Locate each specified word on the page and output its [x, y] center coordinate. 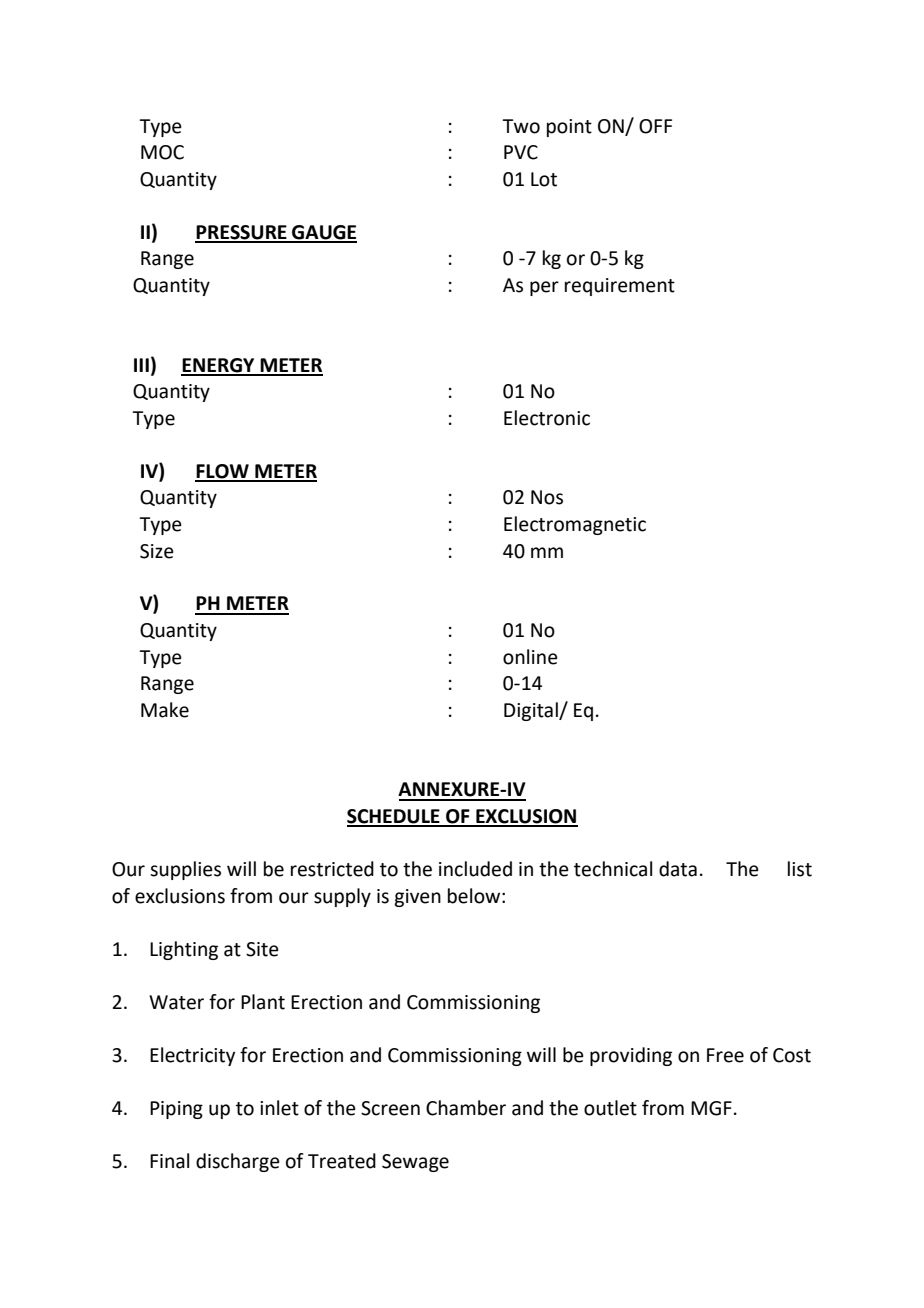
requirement [620, 287]
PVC [521, 152]
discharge [238, 1162]
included [475, 869]
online [530, 657]
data [678, 869]
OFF [655, 126]
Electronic [547, 418]
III [141, 365]
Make [165, 710]
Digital [532, 711]
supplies [185, 870]
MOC [162, 152]
